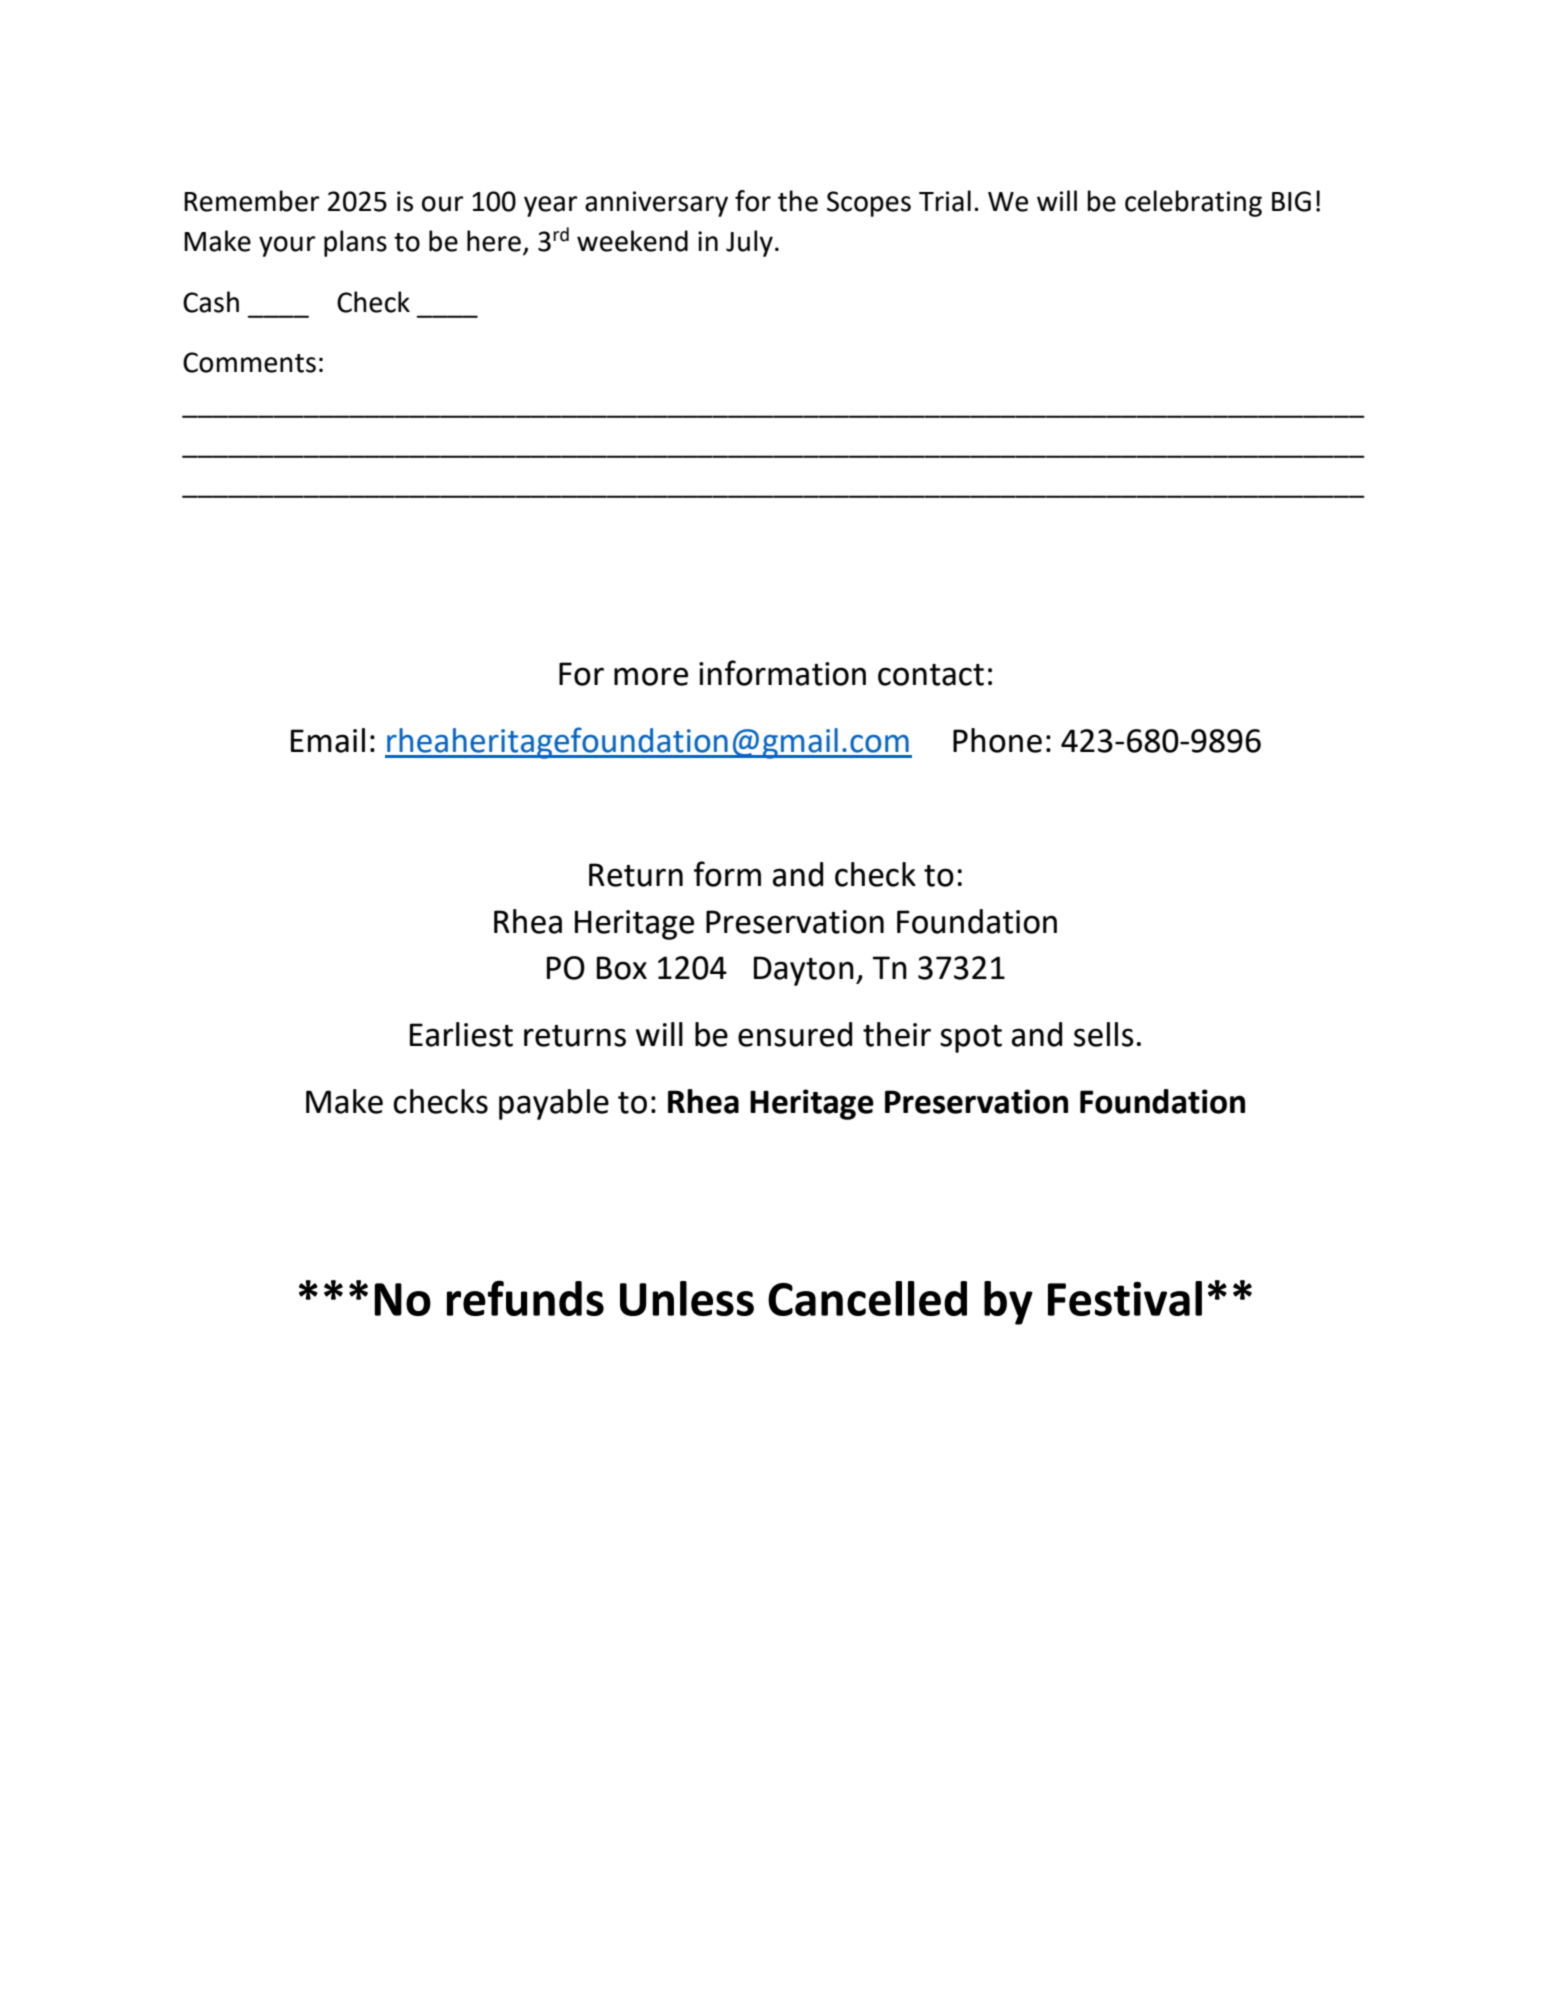  What do you see at coordinates (931, 675) in the screenshot?
I see `contact` at bounding box center [931, 675].
